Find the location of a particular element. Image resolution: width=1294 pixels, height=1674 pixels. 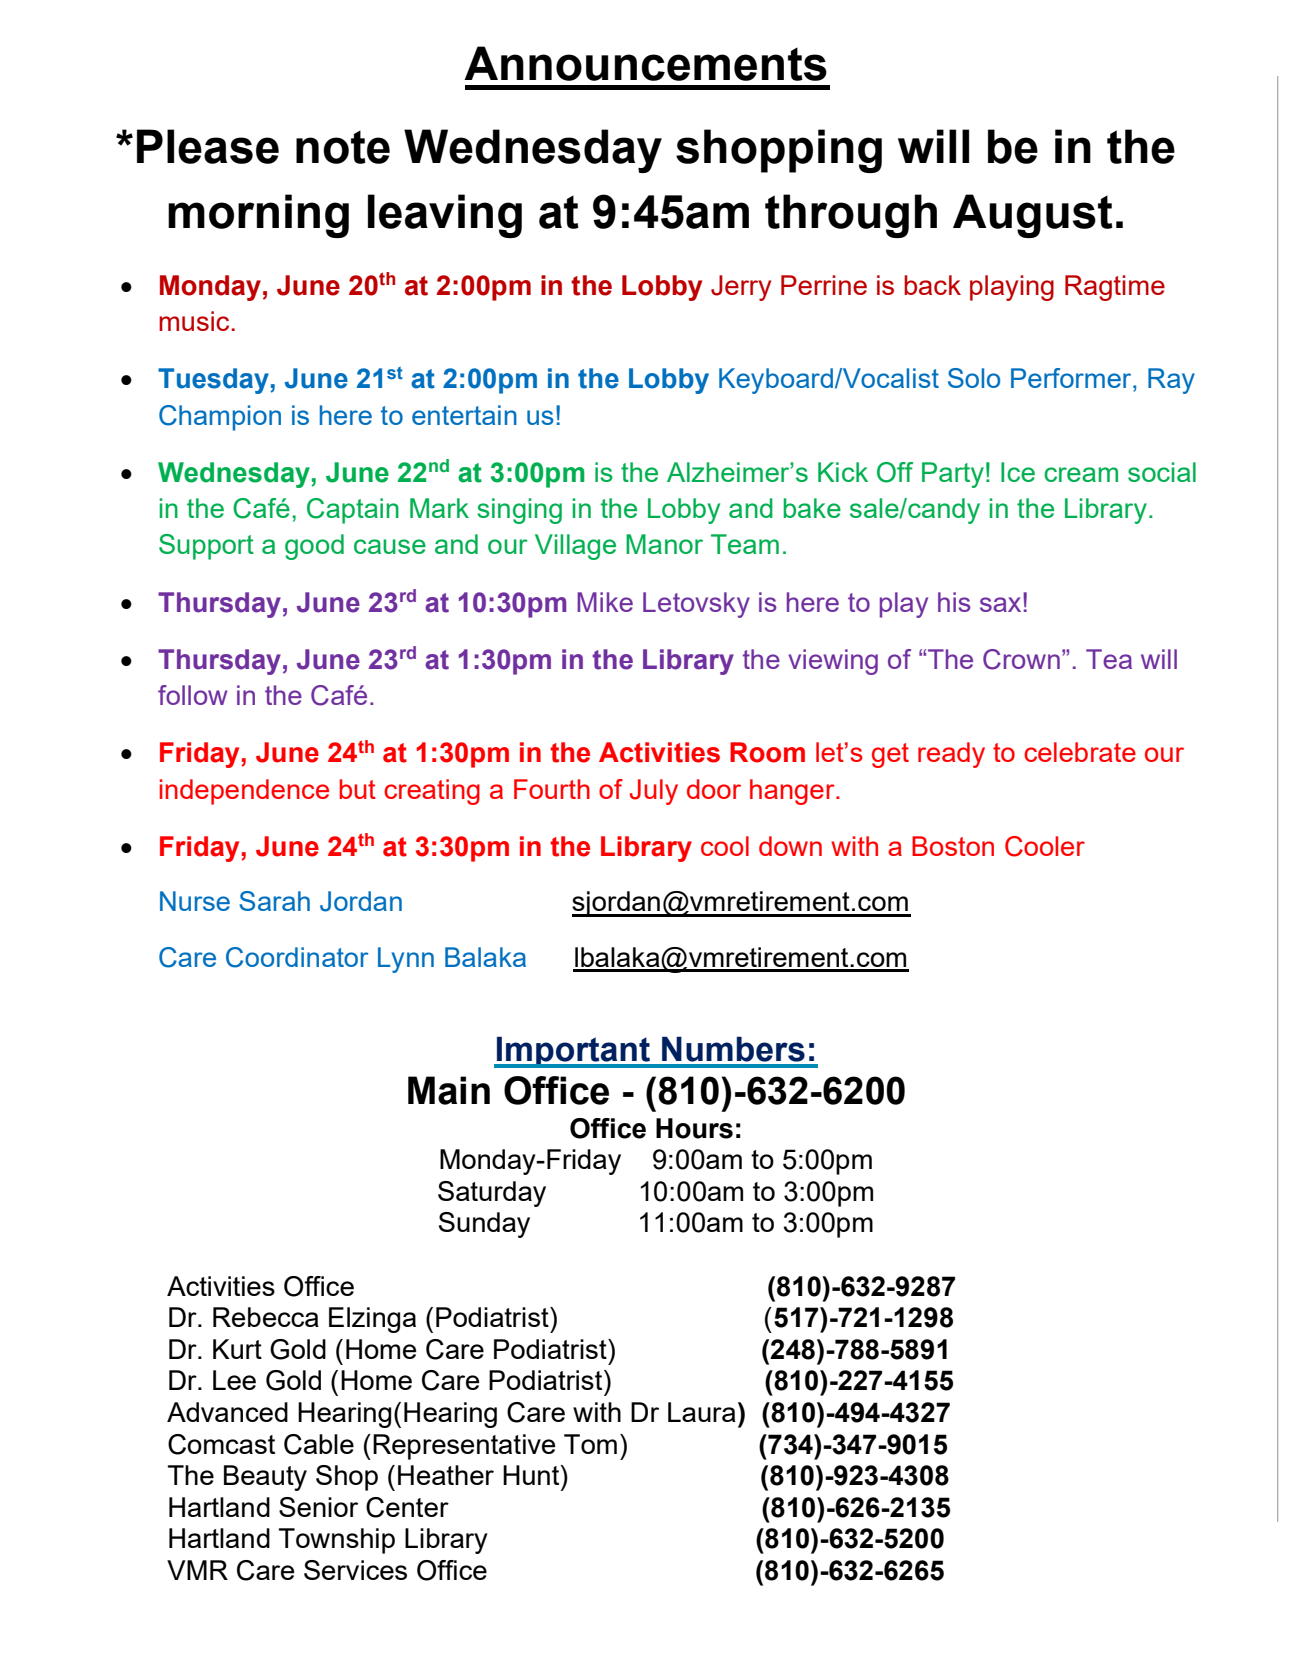

Laura is located at coordinates (702, 1412).
